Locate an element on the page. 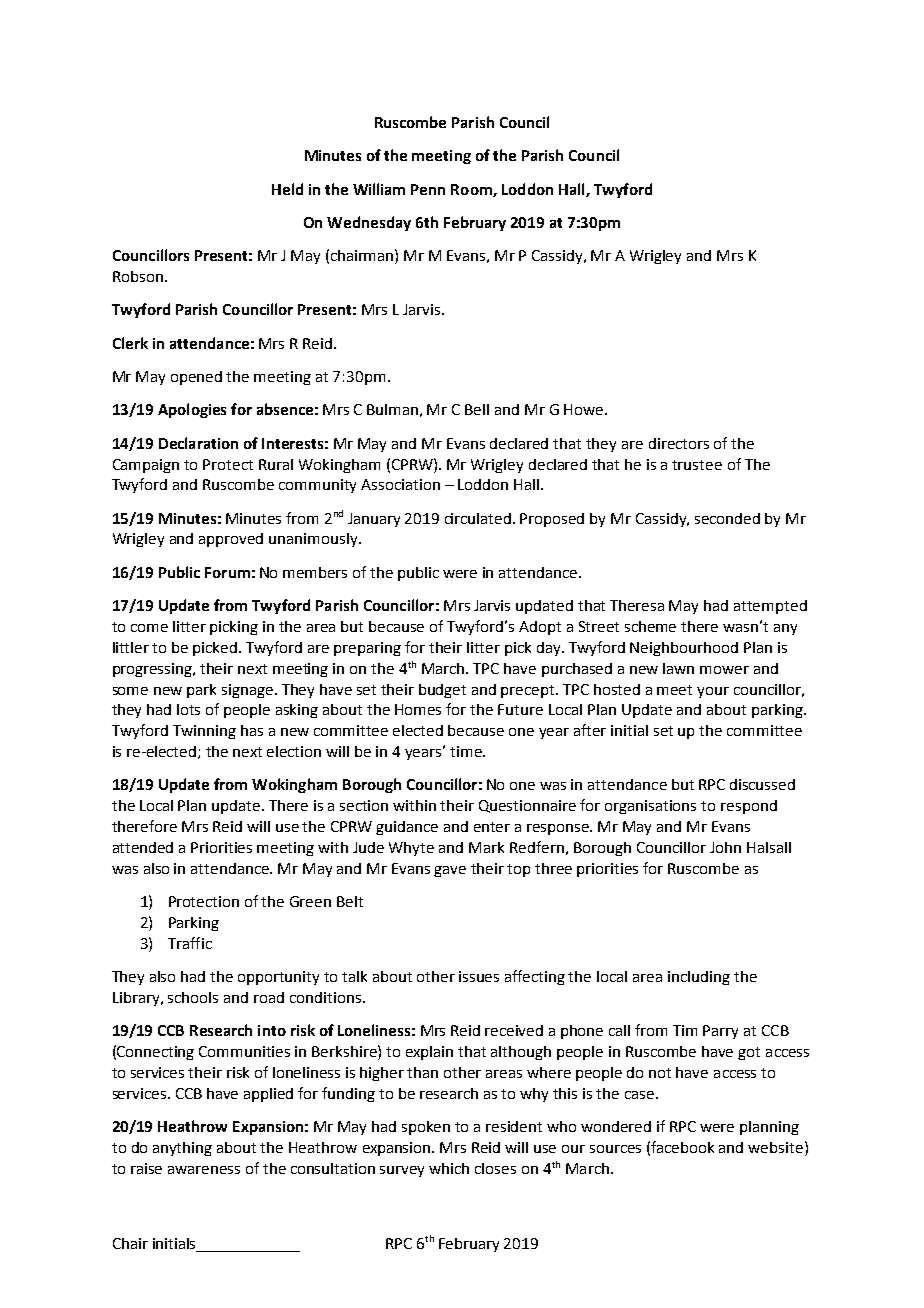 Image resolution: width=924 pixels, height=1308 pixels. Penn is located at coordinates (428, 189).
